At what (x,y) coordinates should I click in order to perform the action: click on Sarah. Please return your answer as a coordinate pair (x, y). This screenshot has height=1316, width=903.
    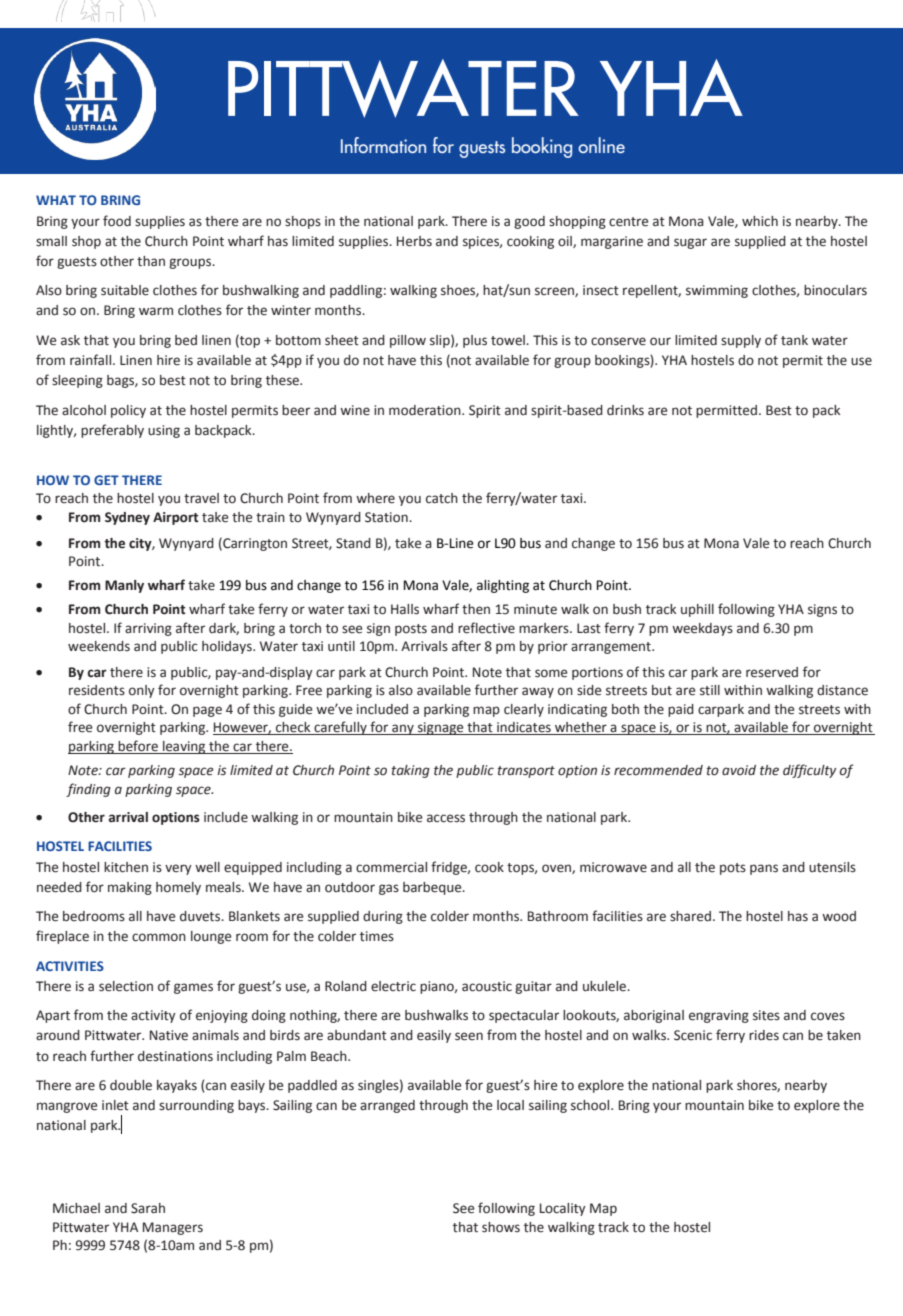
    Looking at the image, I should click on (148, 1208).
